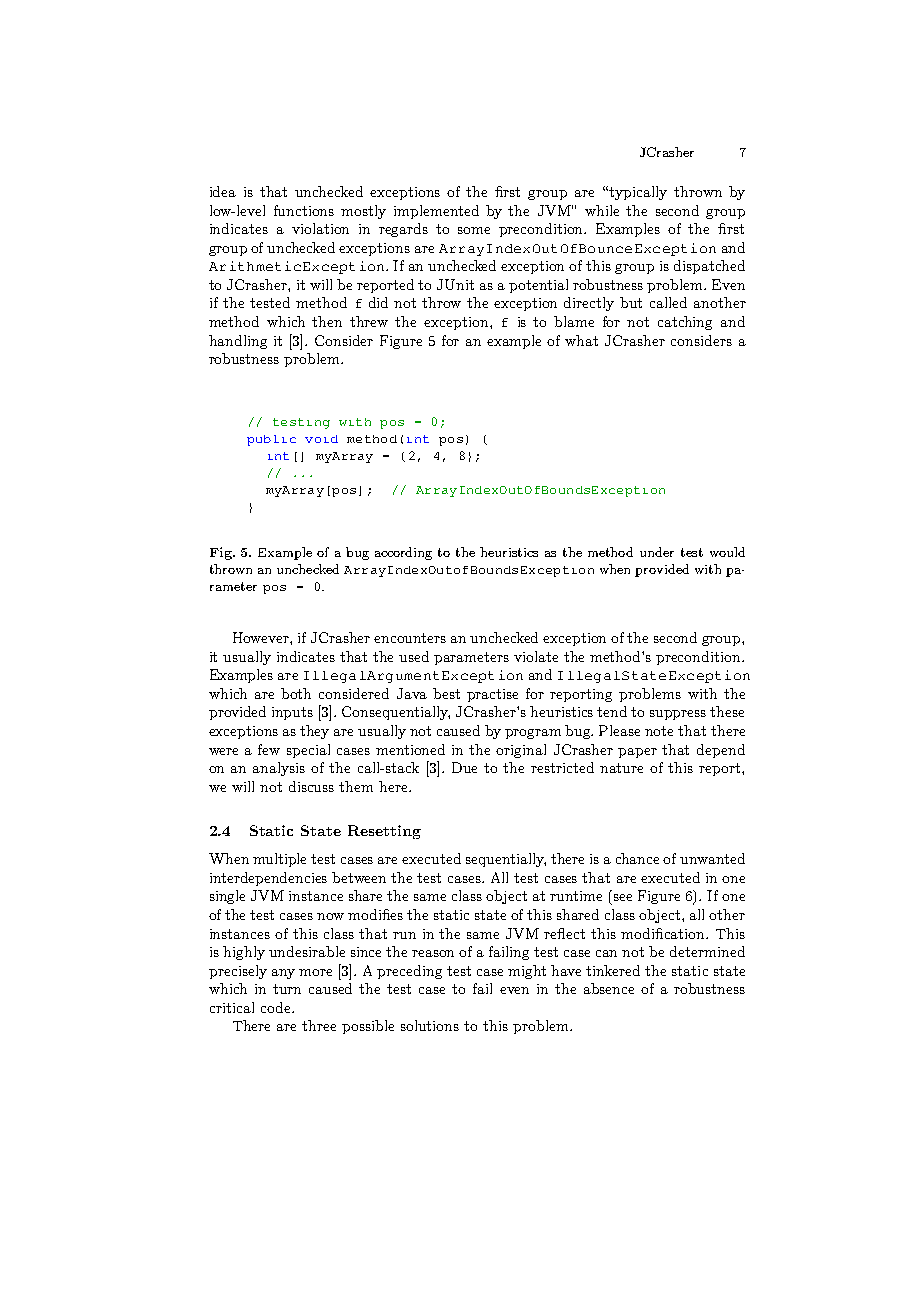  I want to click on few, so click(269, 749).
